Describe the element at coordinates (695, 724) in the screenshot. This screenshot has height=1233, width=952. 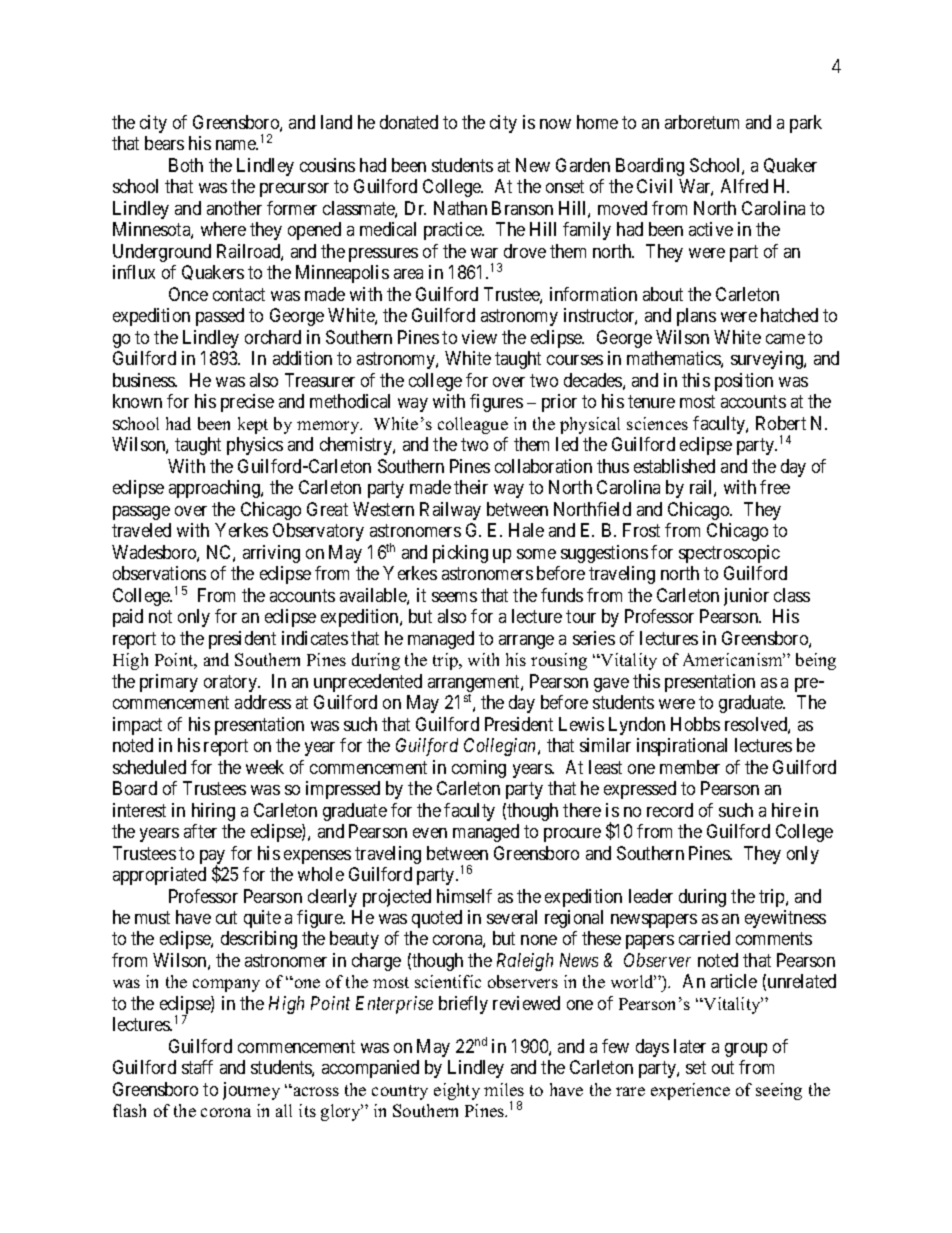
I see `Hobbs` at that location.
